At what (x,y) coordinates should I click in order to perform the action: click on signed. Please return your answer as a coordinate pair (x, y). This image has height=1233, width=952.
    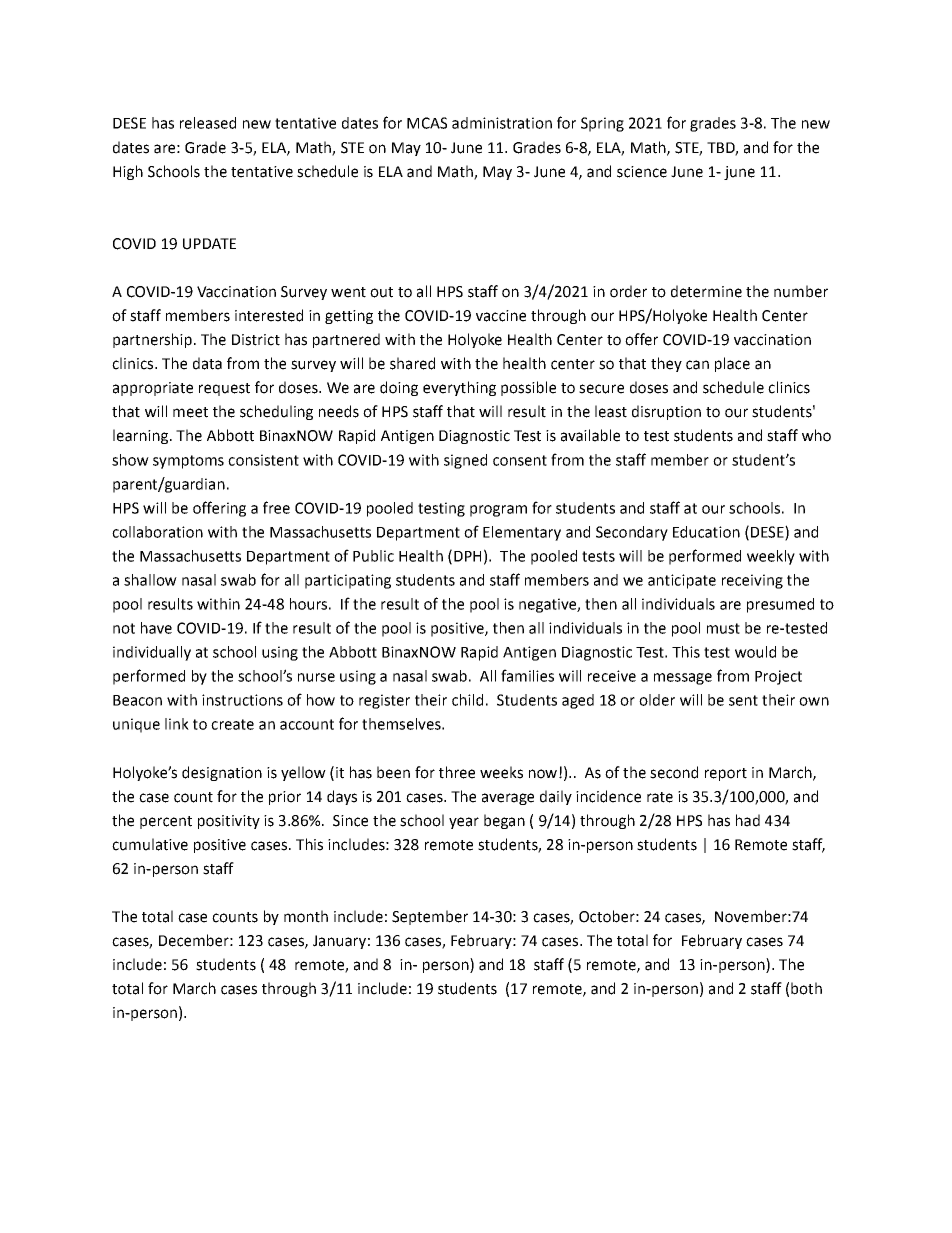
    Looking at the image, I should click on (465, 461).
